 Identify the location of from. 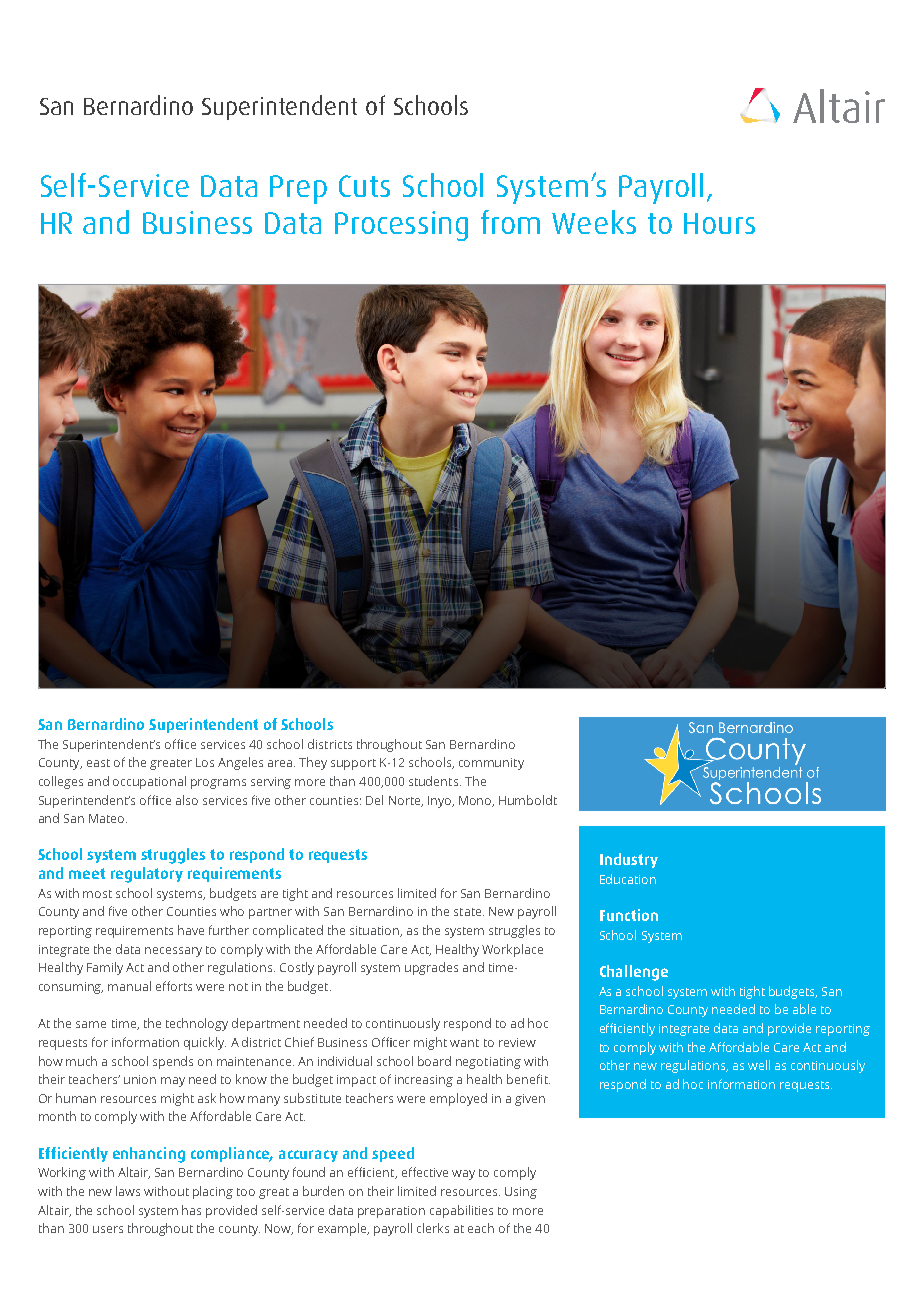
(510, 222).
